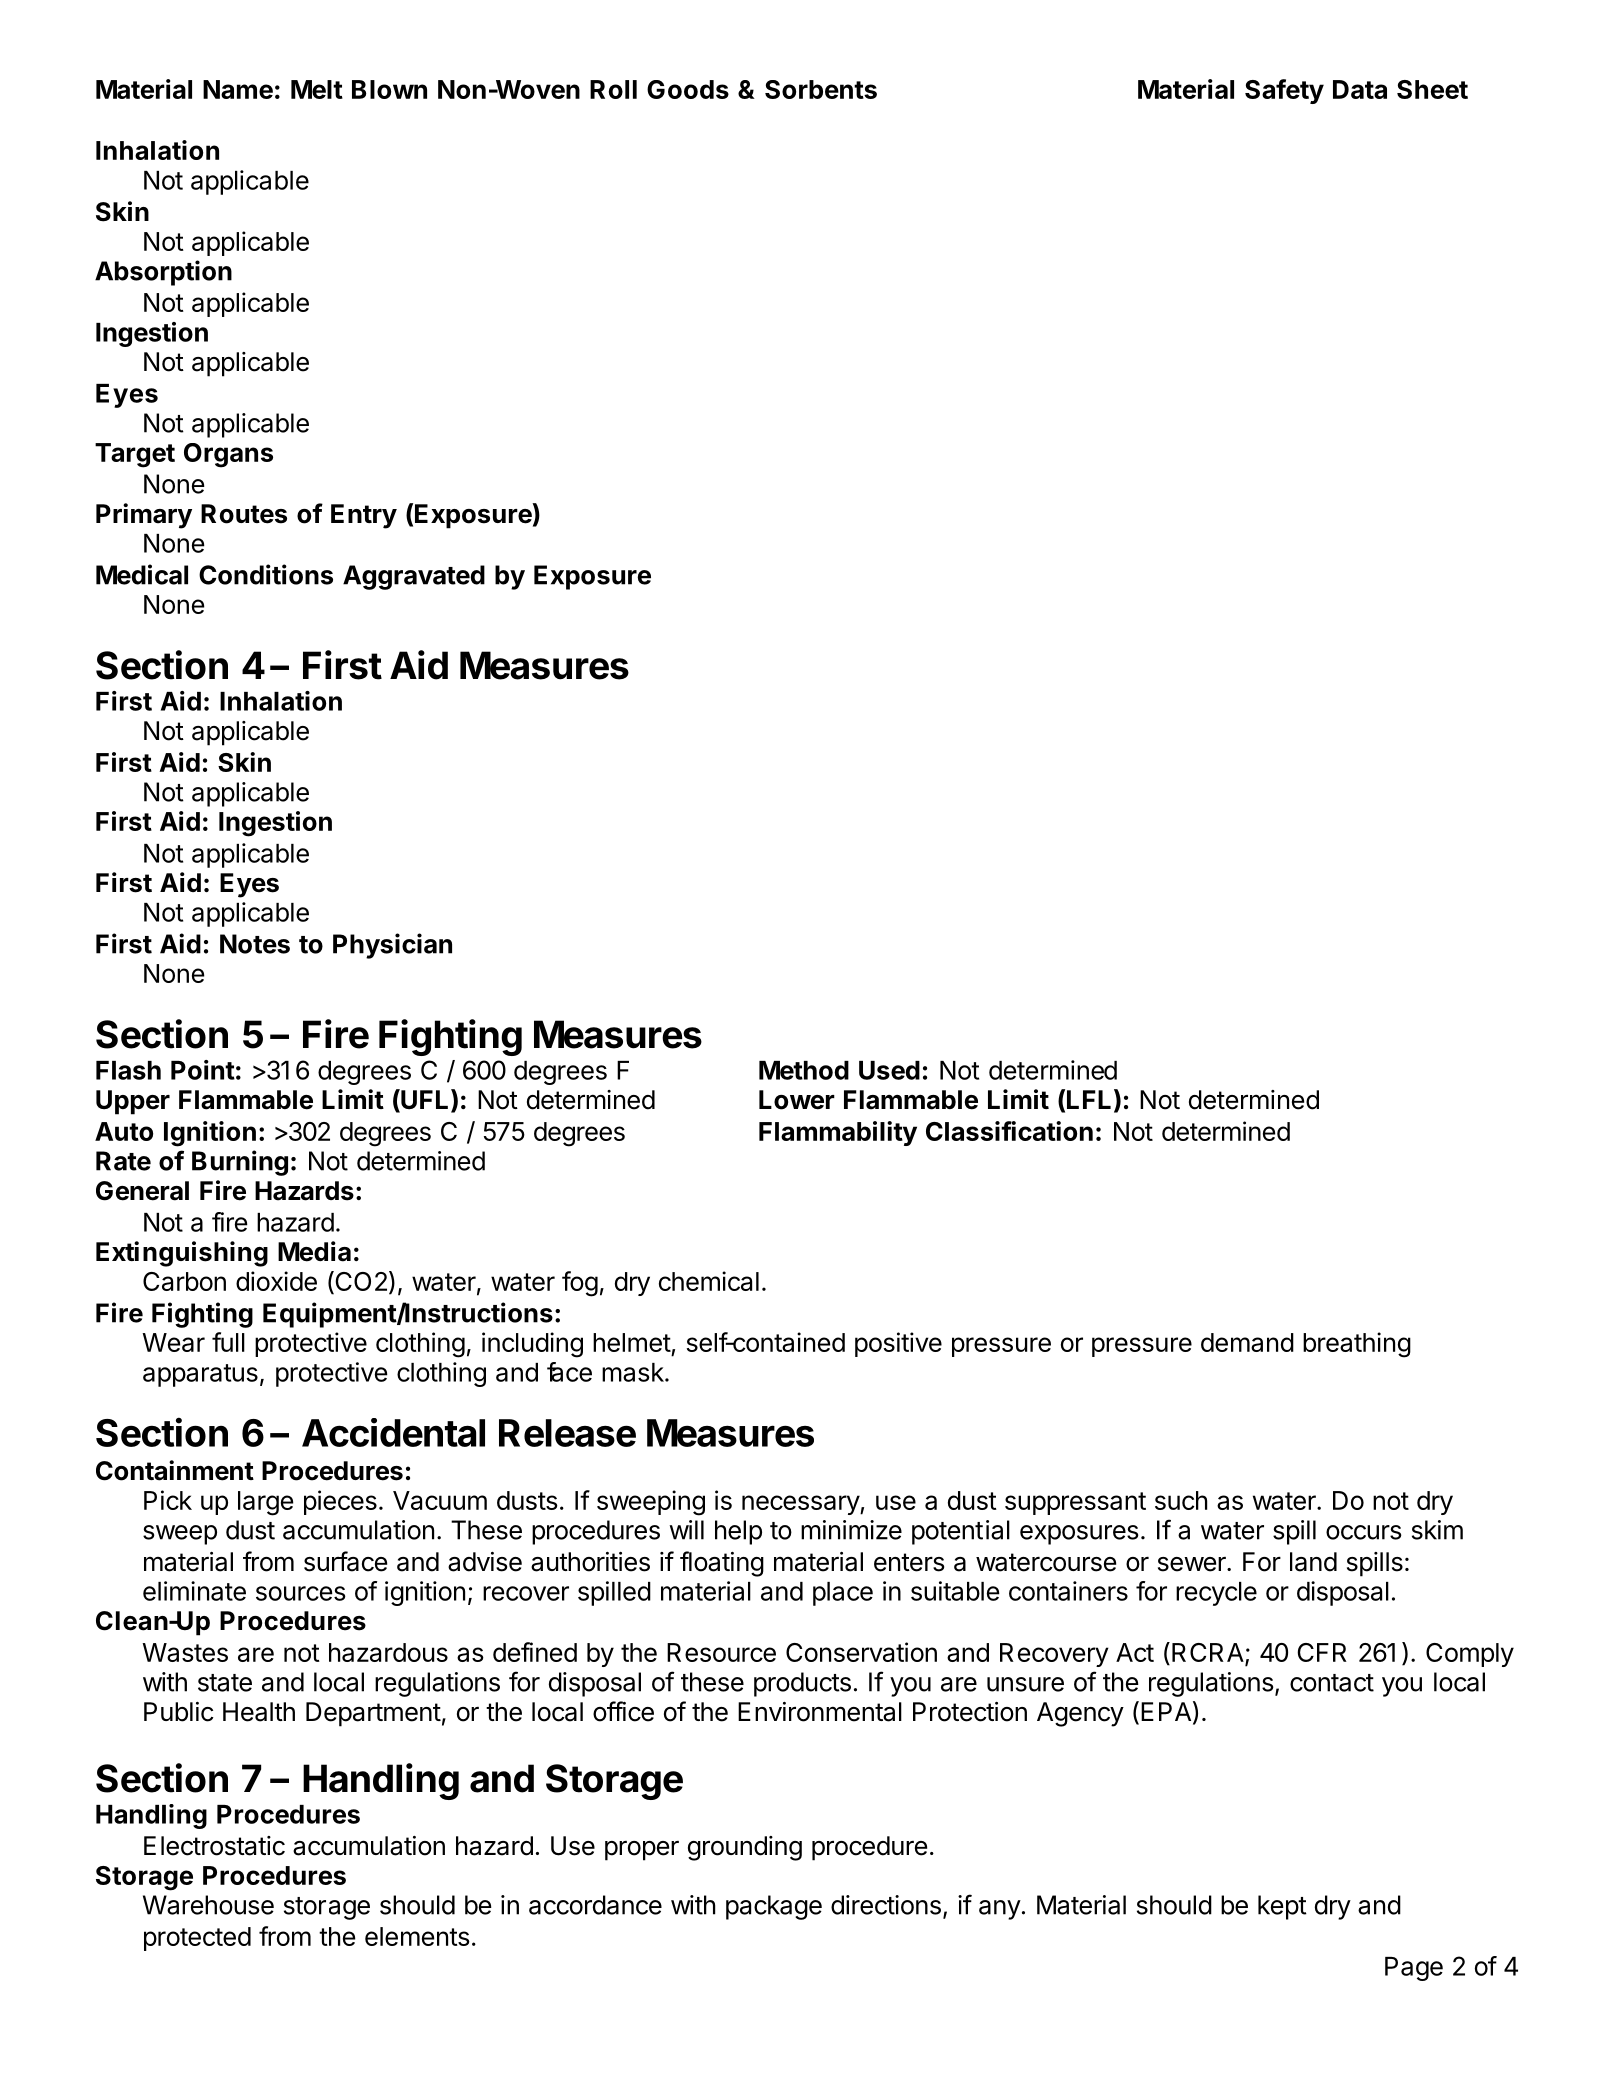 The width and height of the screenshot is (1610, 2084). What do you see at coordinates (774, 1907) in the screenshot?
I see `package` at bounding box center [774, 1907].
